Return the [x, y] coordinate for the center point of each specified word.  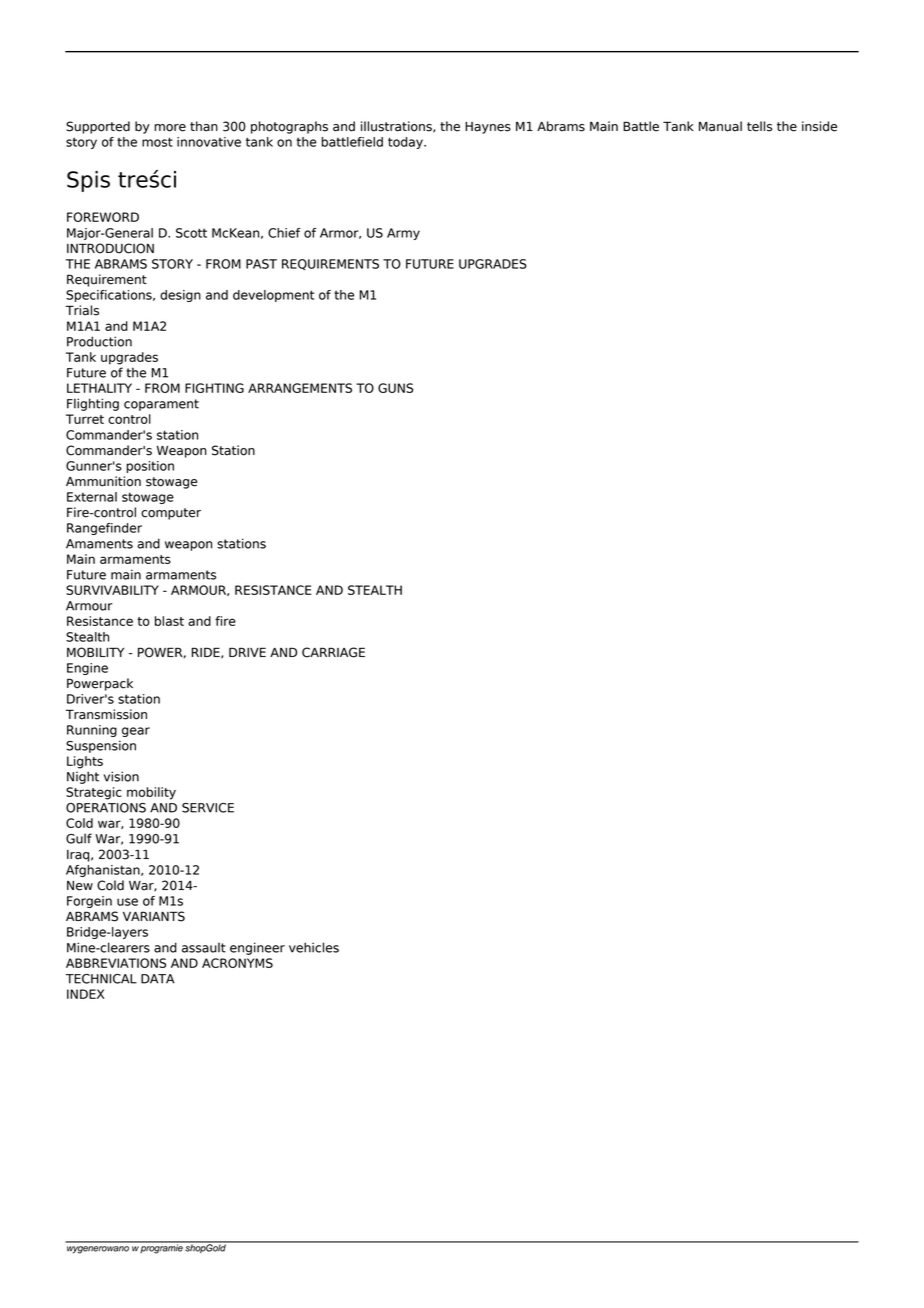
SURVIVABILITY [112, 590]
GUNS [395, 388]
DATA [157, 979]
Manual [720, 126]
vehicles [314, 947]
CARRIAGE [333, 652]
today [406, 143]
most [157, 142]
